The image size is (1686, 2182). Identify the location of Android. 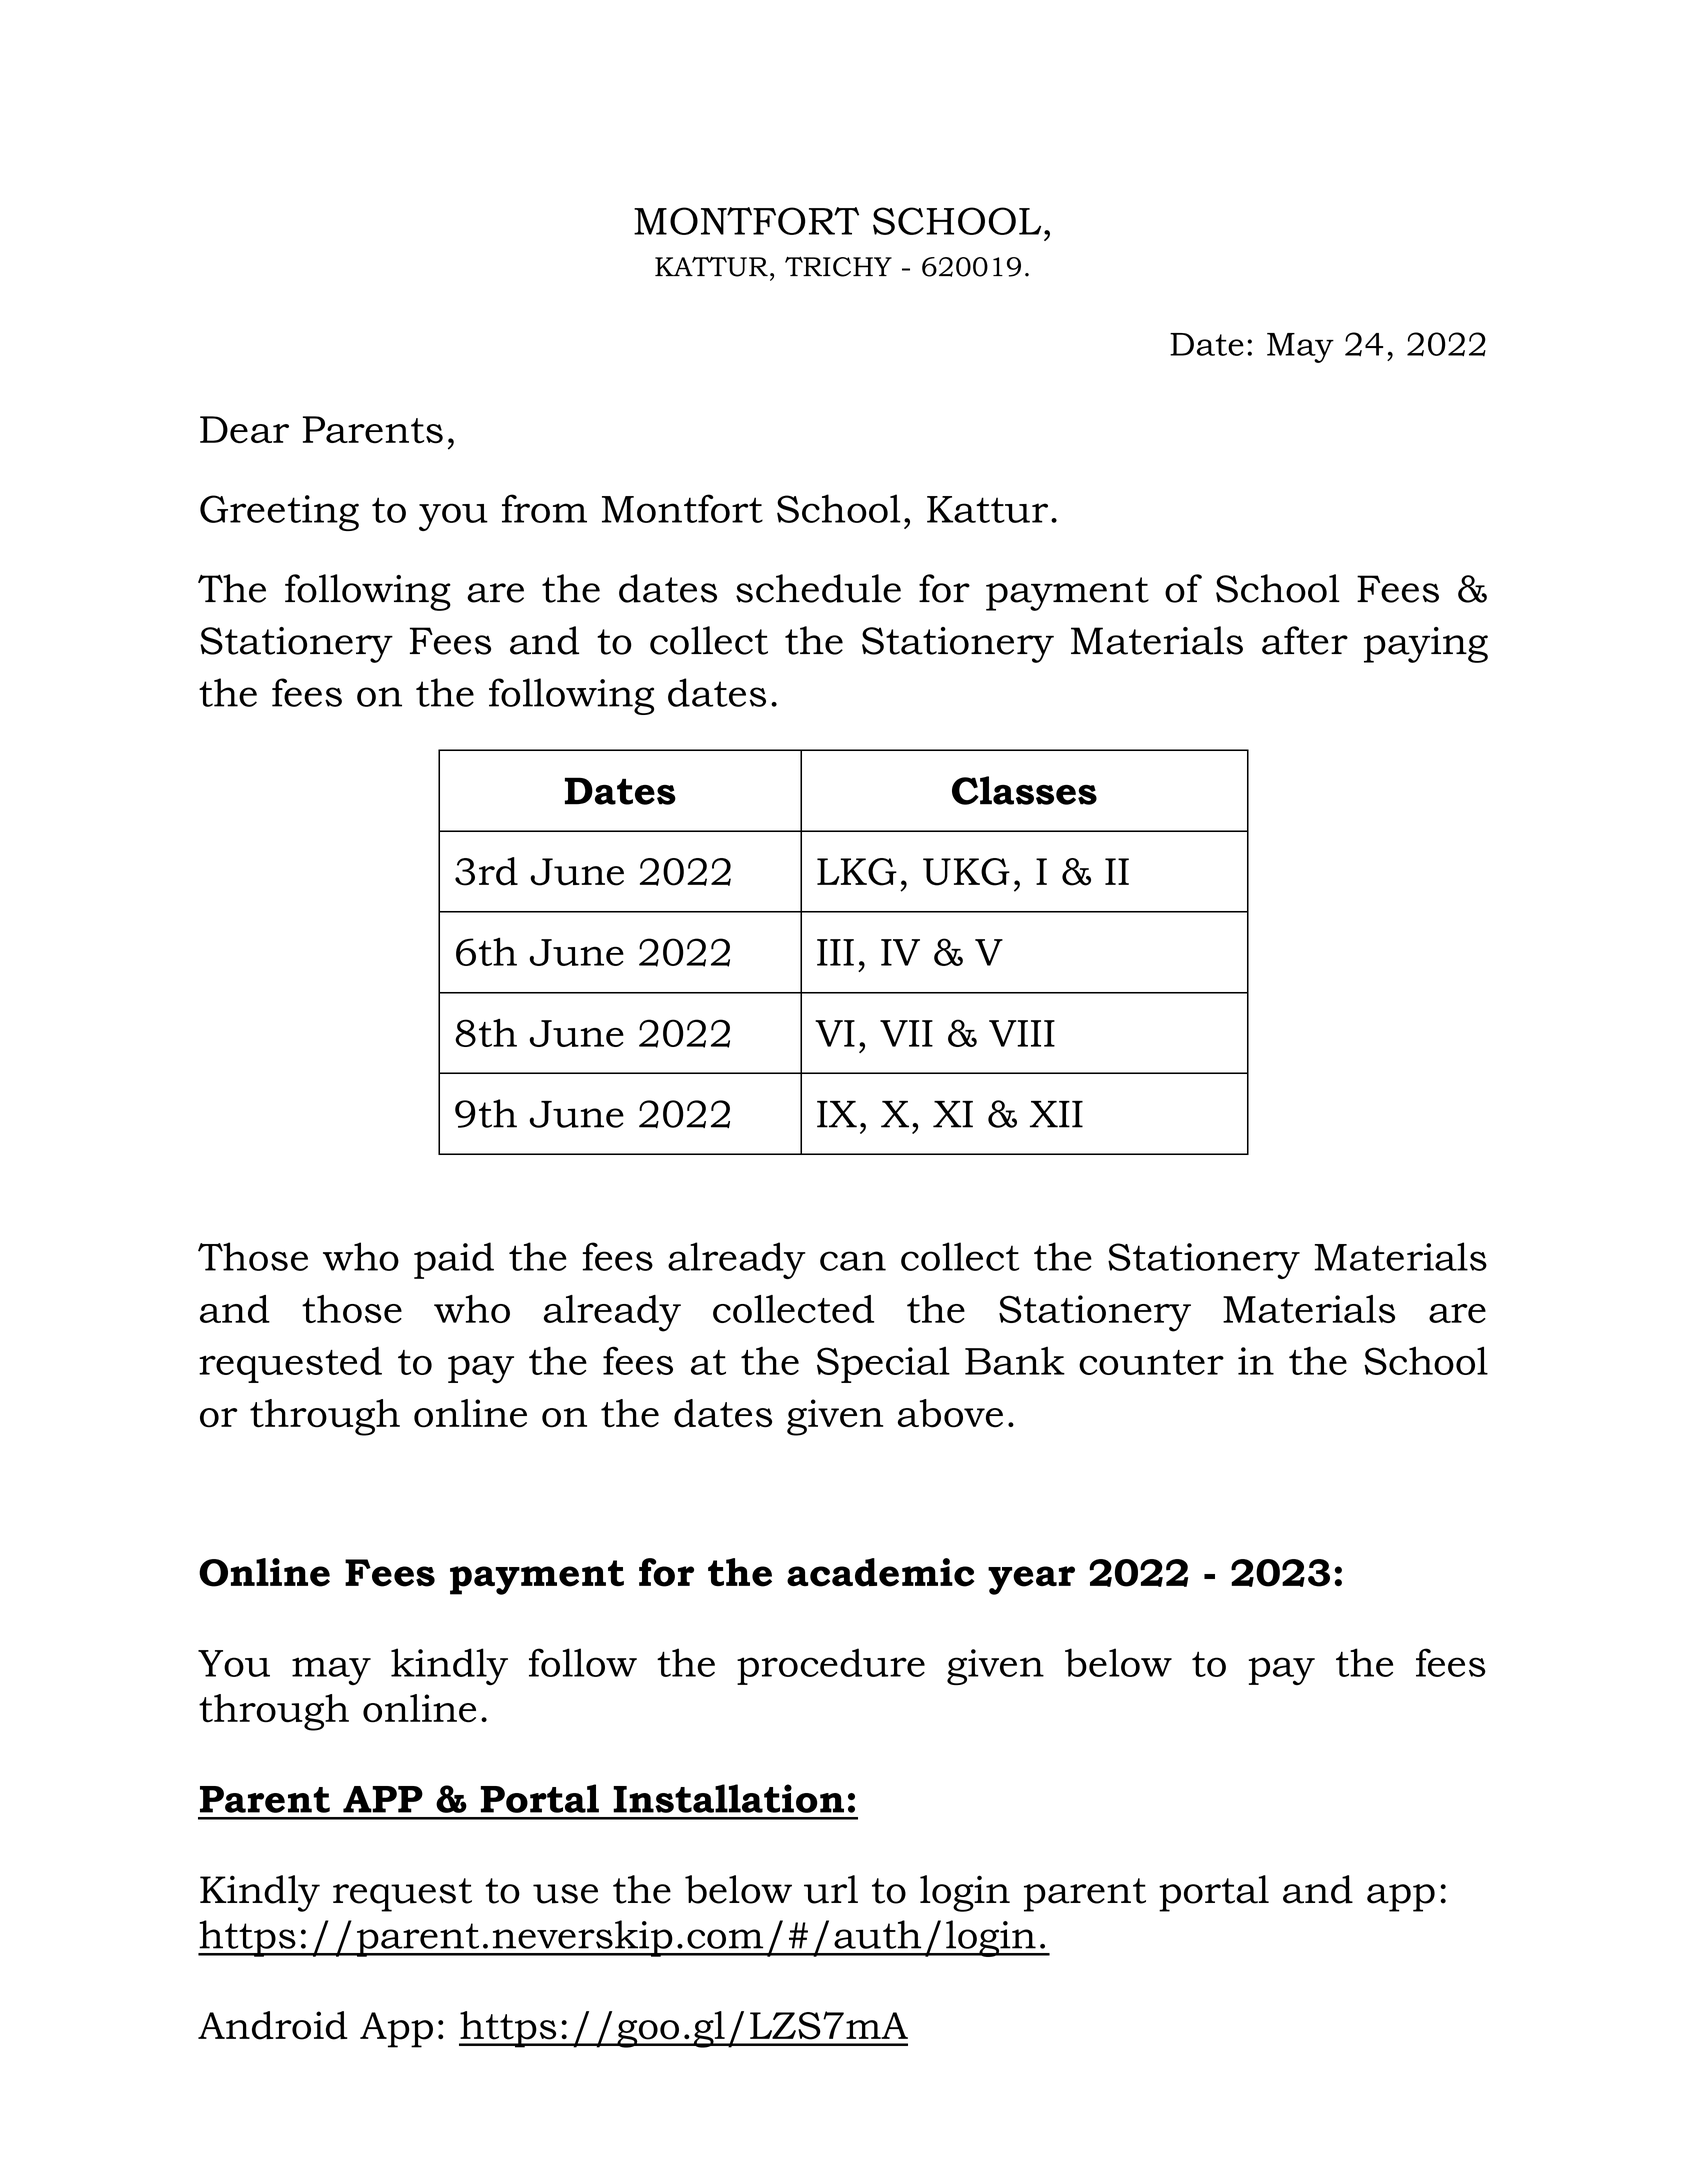
(273, 2025).
